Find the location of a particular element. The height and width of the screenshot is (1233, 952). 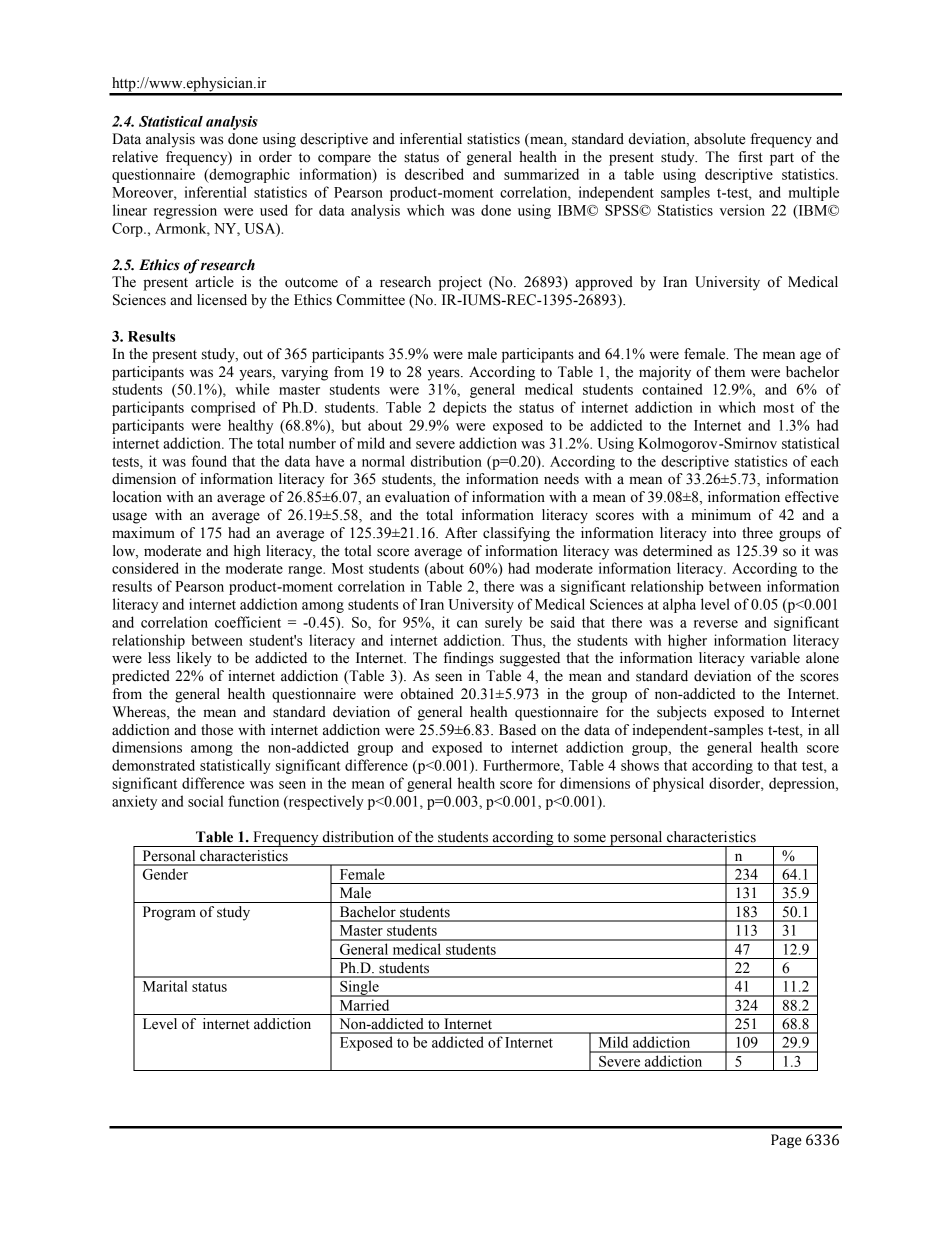

likely is located at coordinates (194, 659).
